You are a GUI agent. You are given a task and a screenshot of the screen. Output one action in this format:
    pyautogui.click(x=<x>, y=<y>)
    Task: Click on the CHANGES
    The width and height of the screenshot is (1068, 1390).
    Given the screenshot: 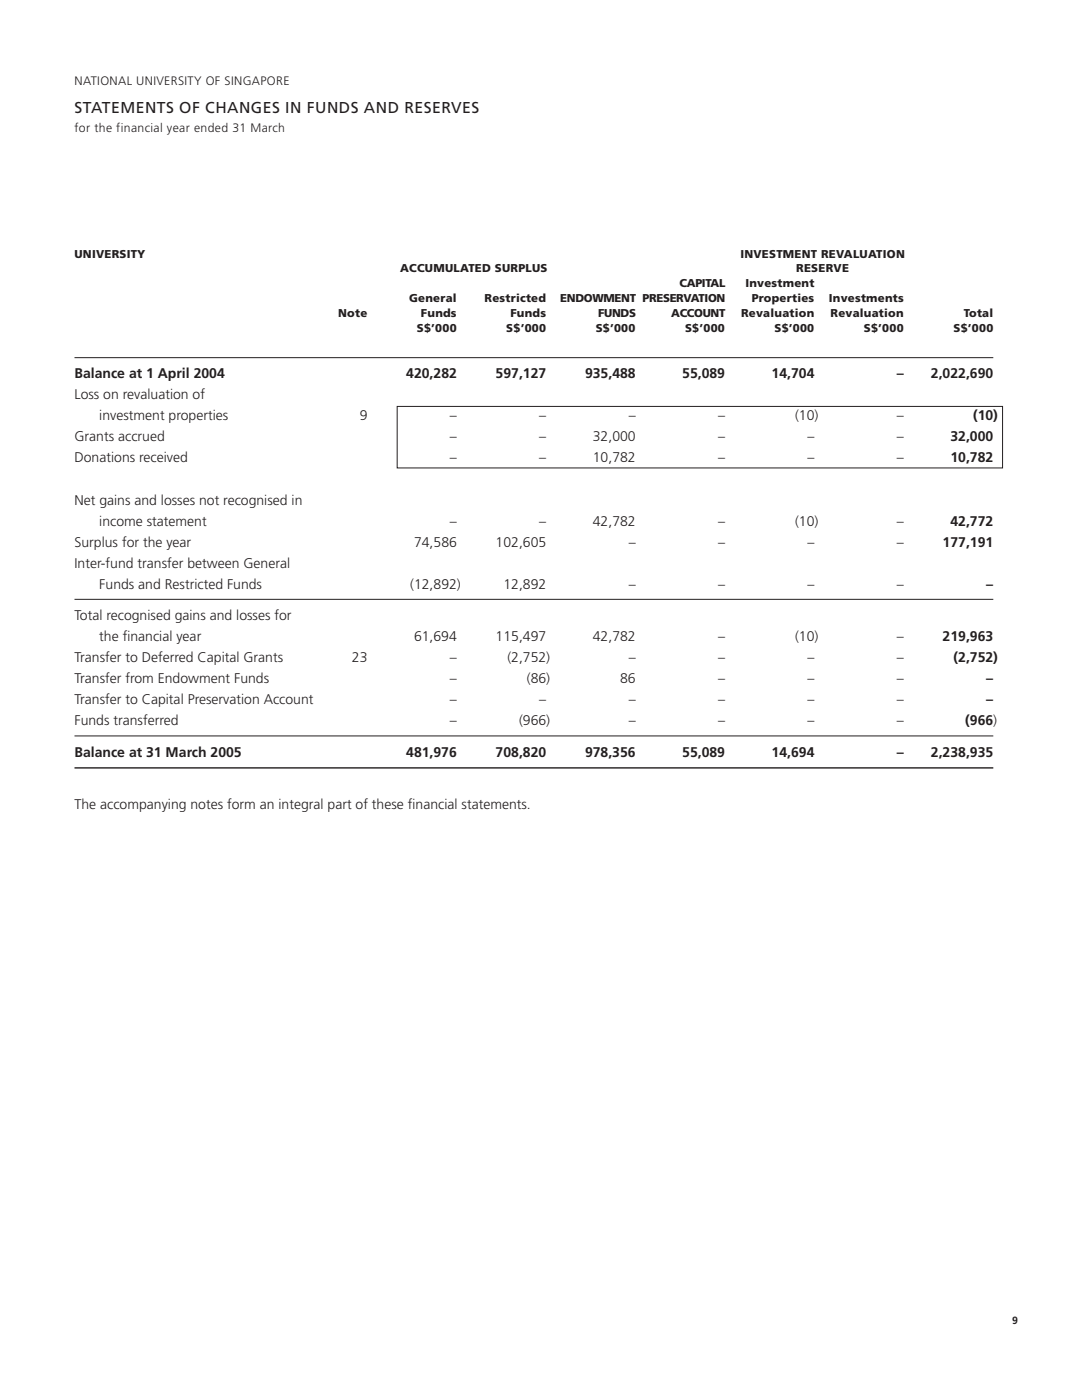 What is the action you would take?
    pyautogui.click(x=242, y=107)
